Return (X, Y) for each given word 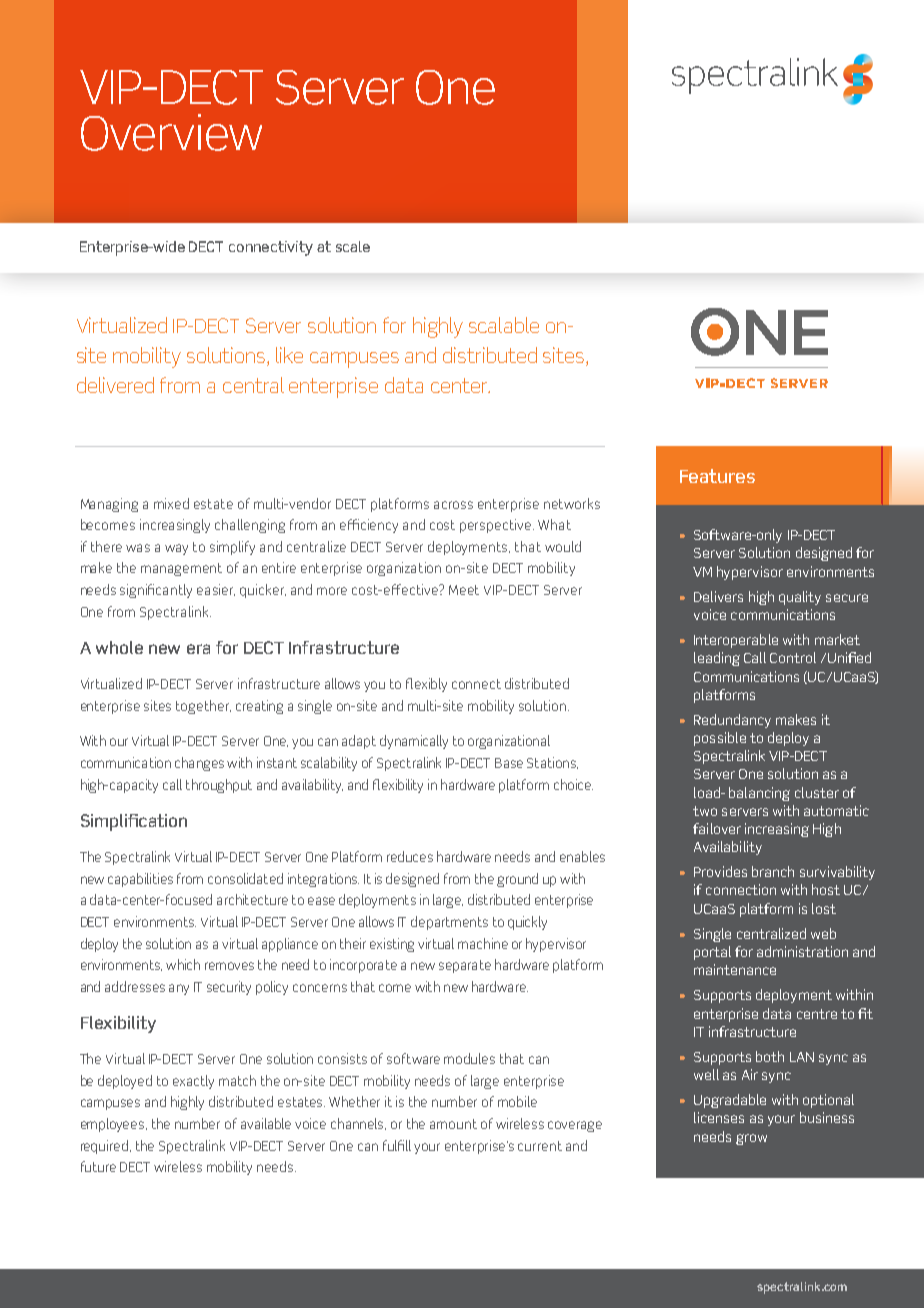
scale (353, 246)
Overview (171, 132)
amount (453, 1124)
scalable (504, 325)
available (266, 1123)
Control (793, 657)
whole (119, 647)
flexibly (426, 685)
